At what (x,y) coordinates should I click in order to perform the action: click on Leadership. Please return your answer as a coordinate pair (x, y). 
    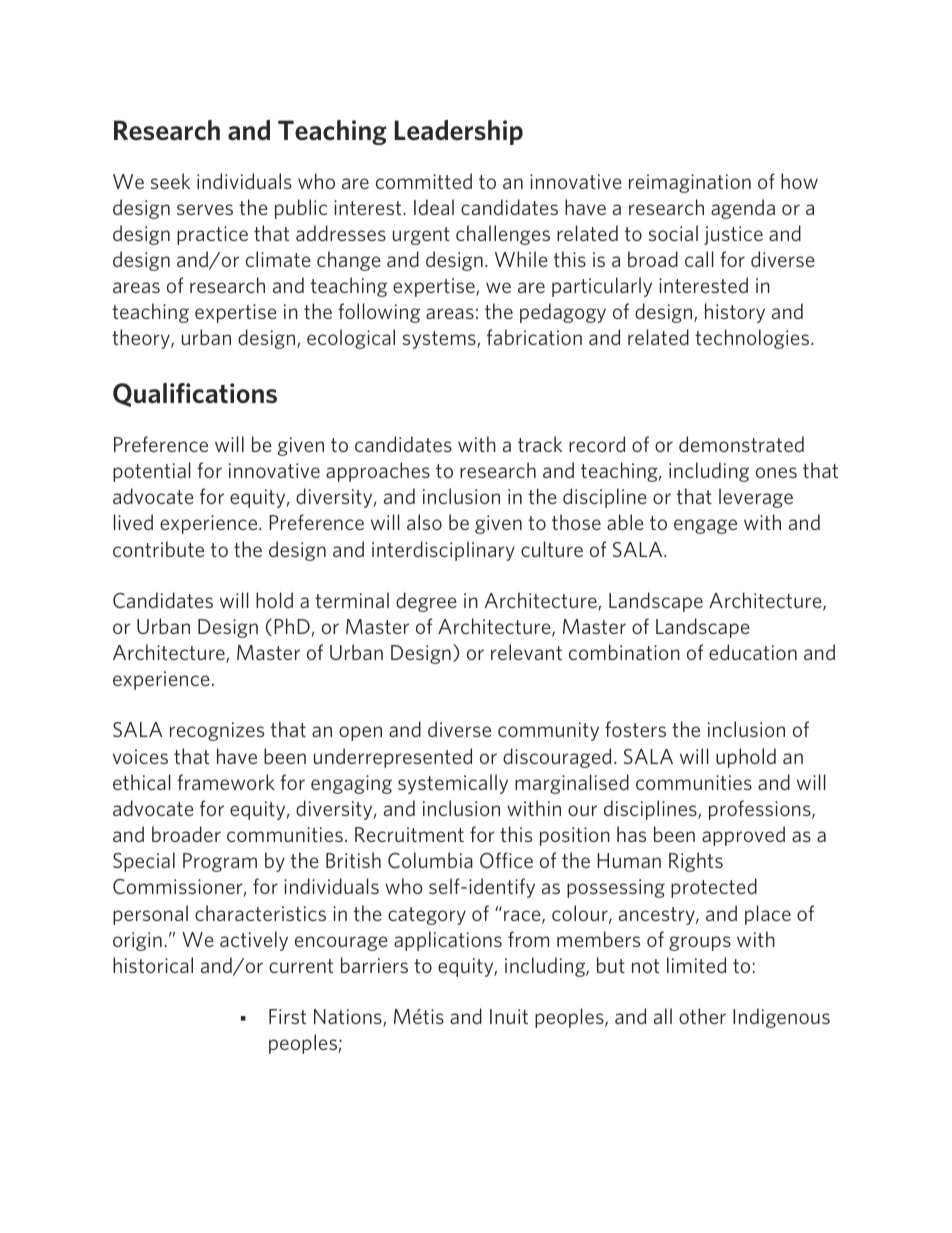
    Looking at the image, I should click on (459, 132).
